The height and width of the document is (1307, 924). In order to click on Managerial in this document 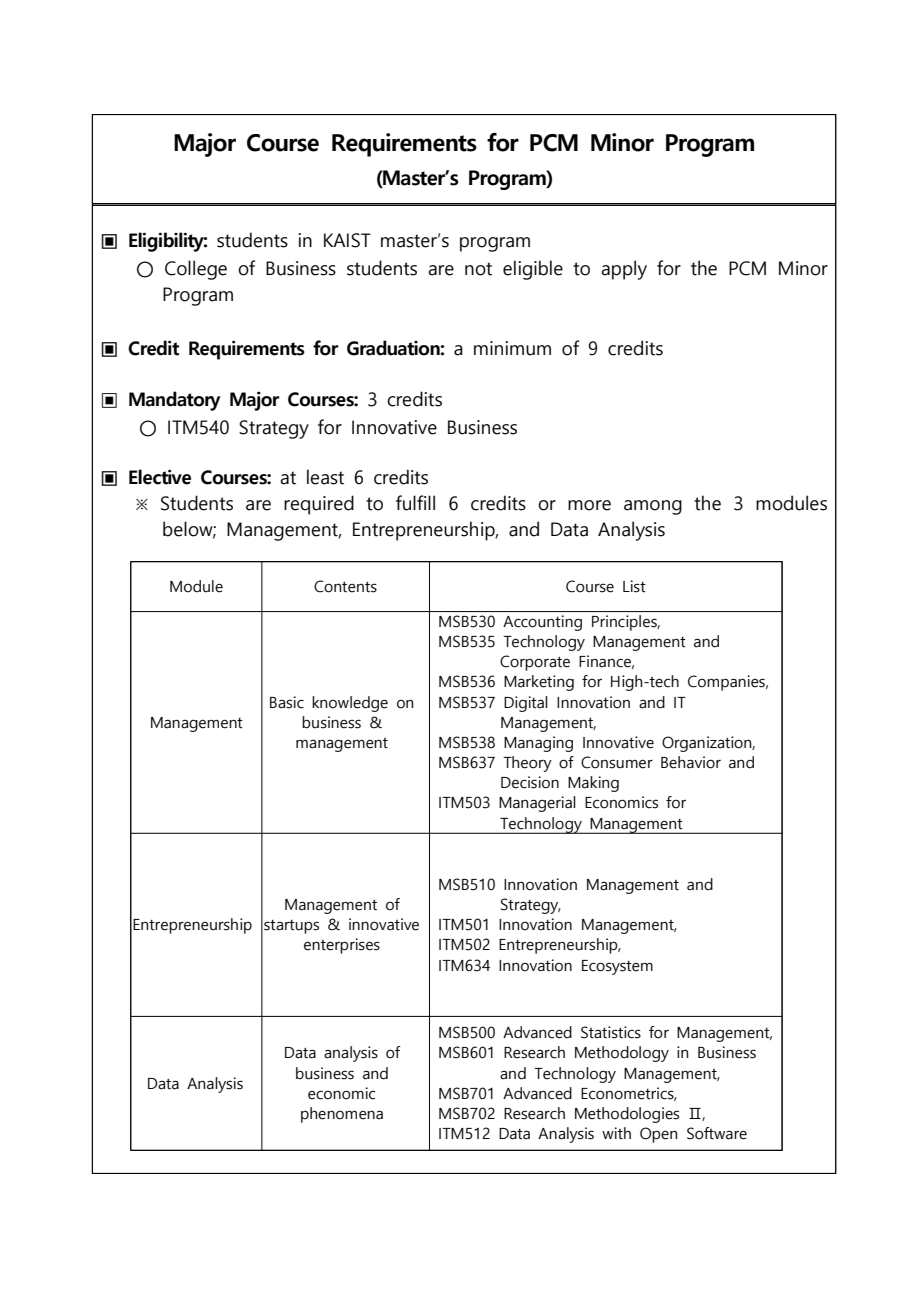, I will do `click(537, 804)`.
